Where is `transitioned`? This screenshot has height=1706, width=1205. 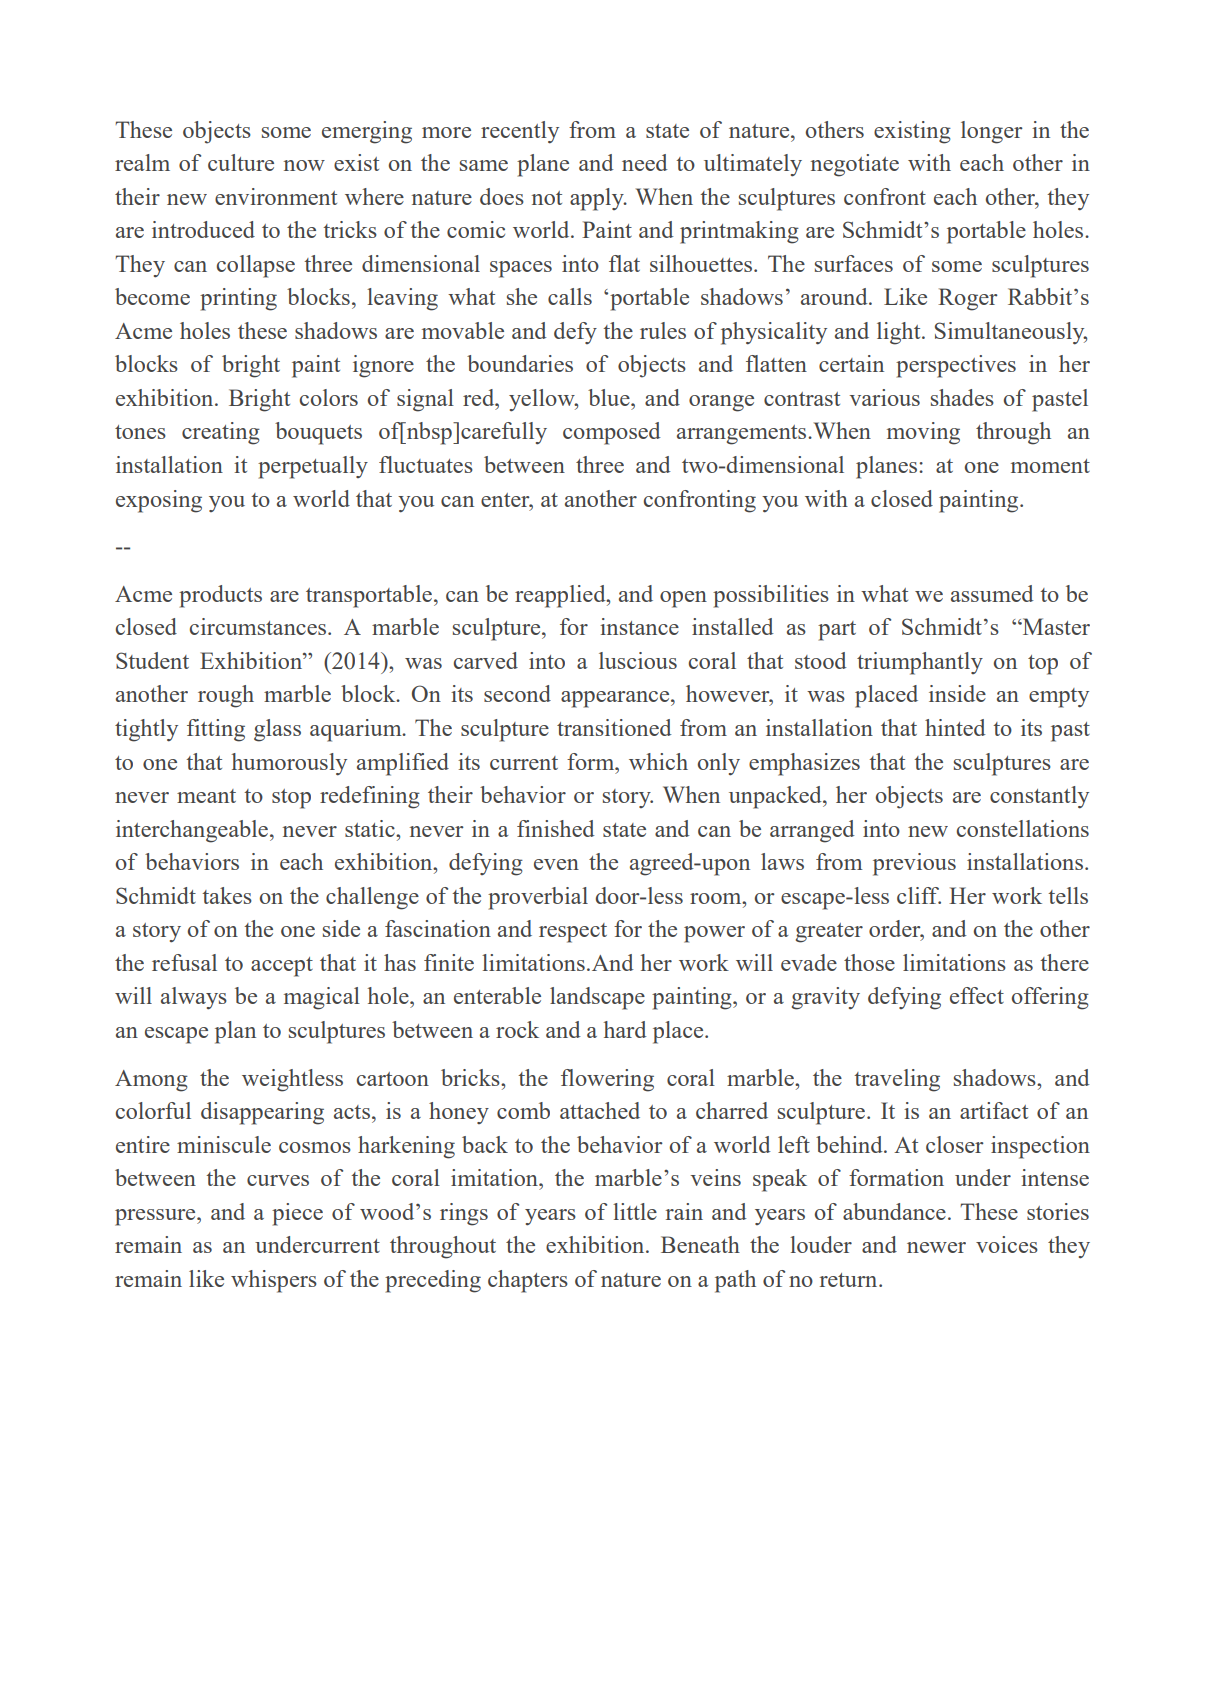
transitioned is located at coordinates (614, 727).
